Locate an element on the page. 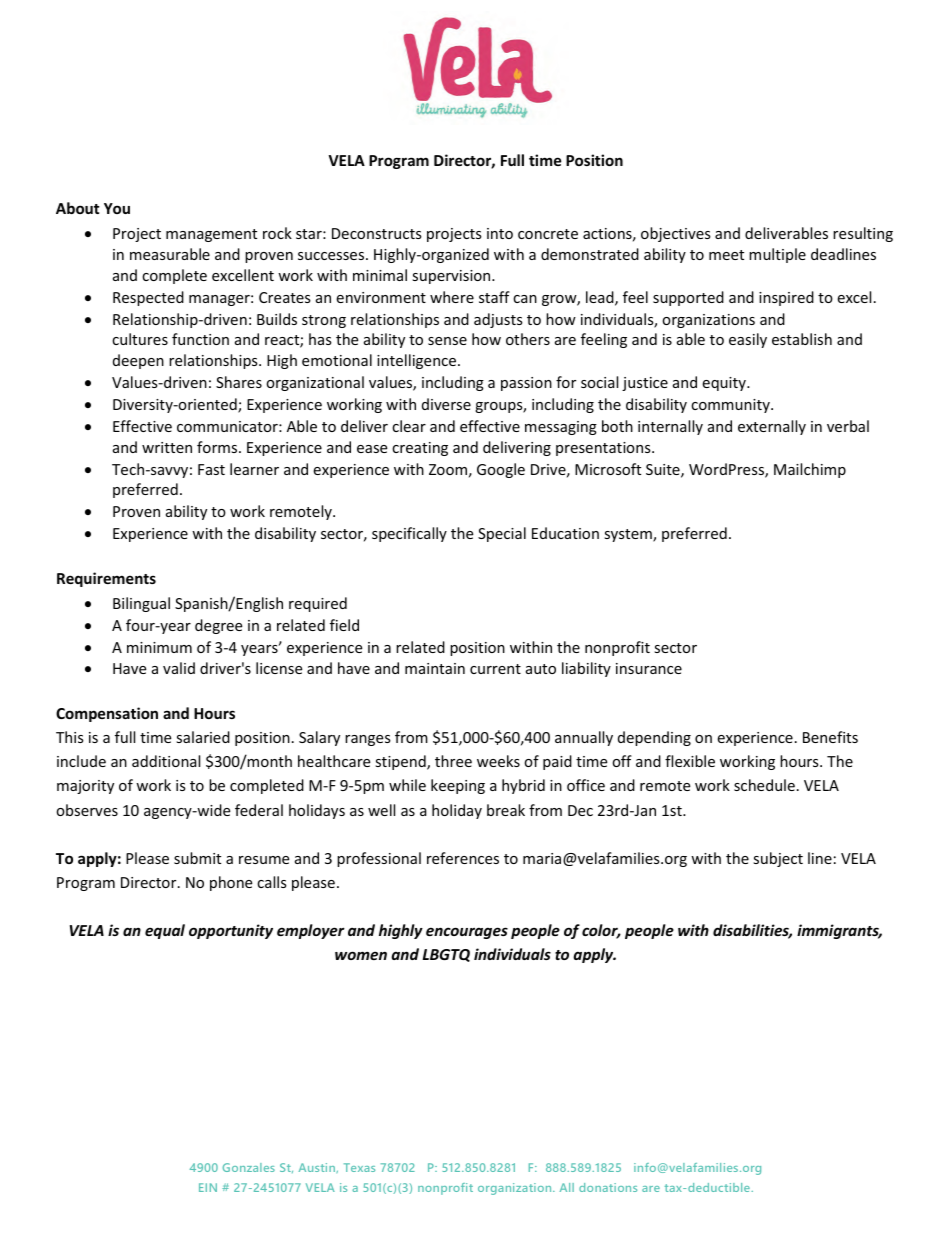 The height and width of the document is (1233, 952). EIN is located at coordinates (208, 1187).
